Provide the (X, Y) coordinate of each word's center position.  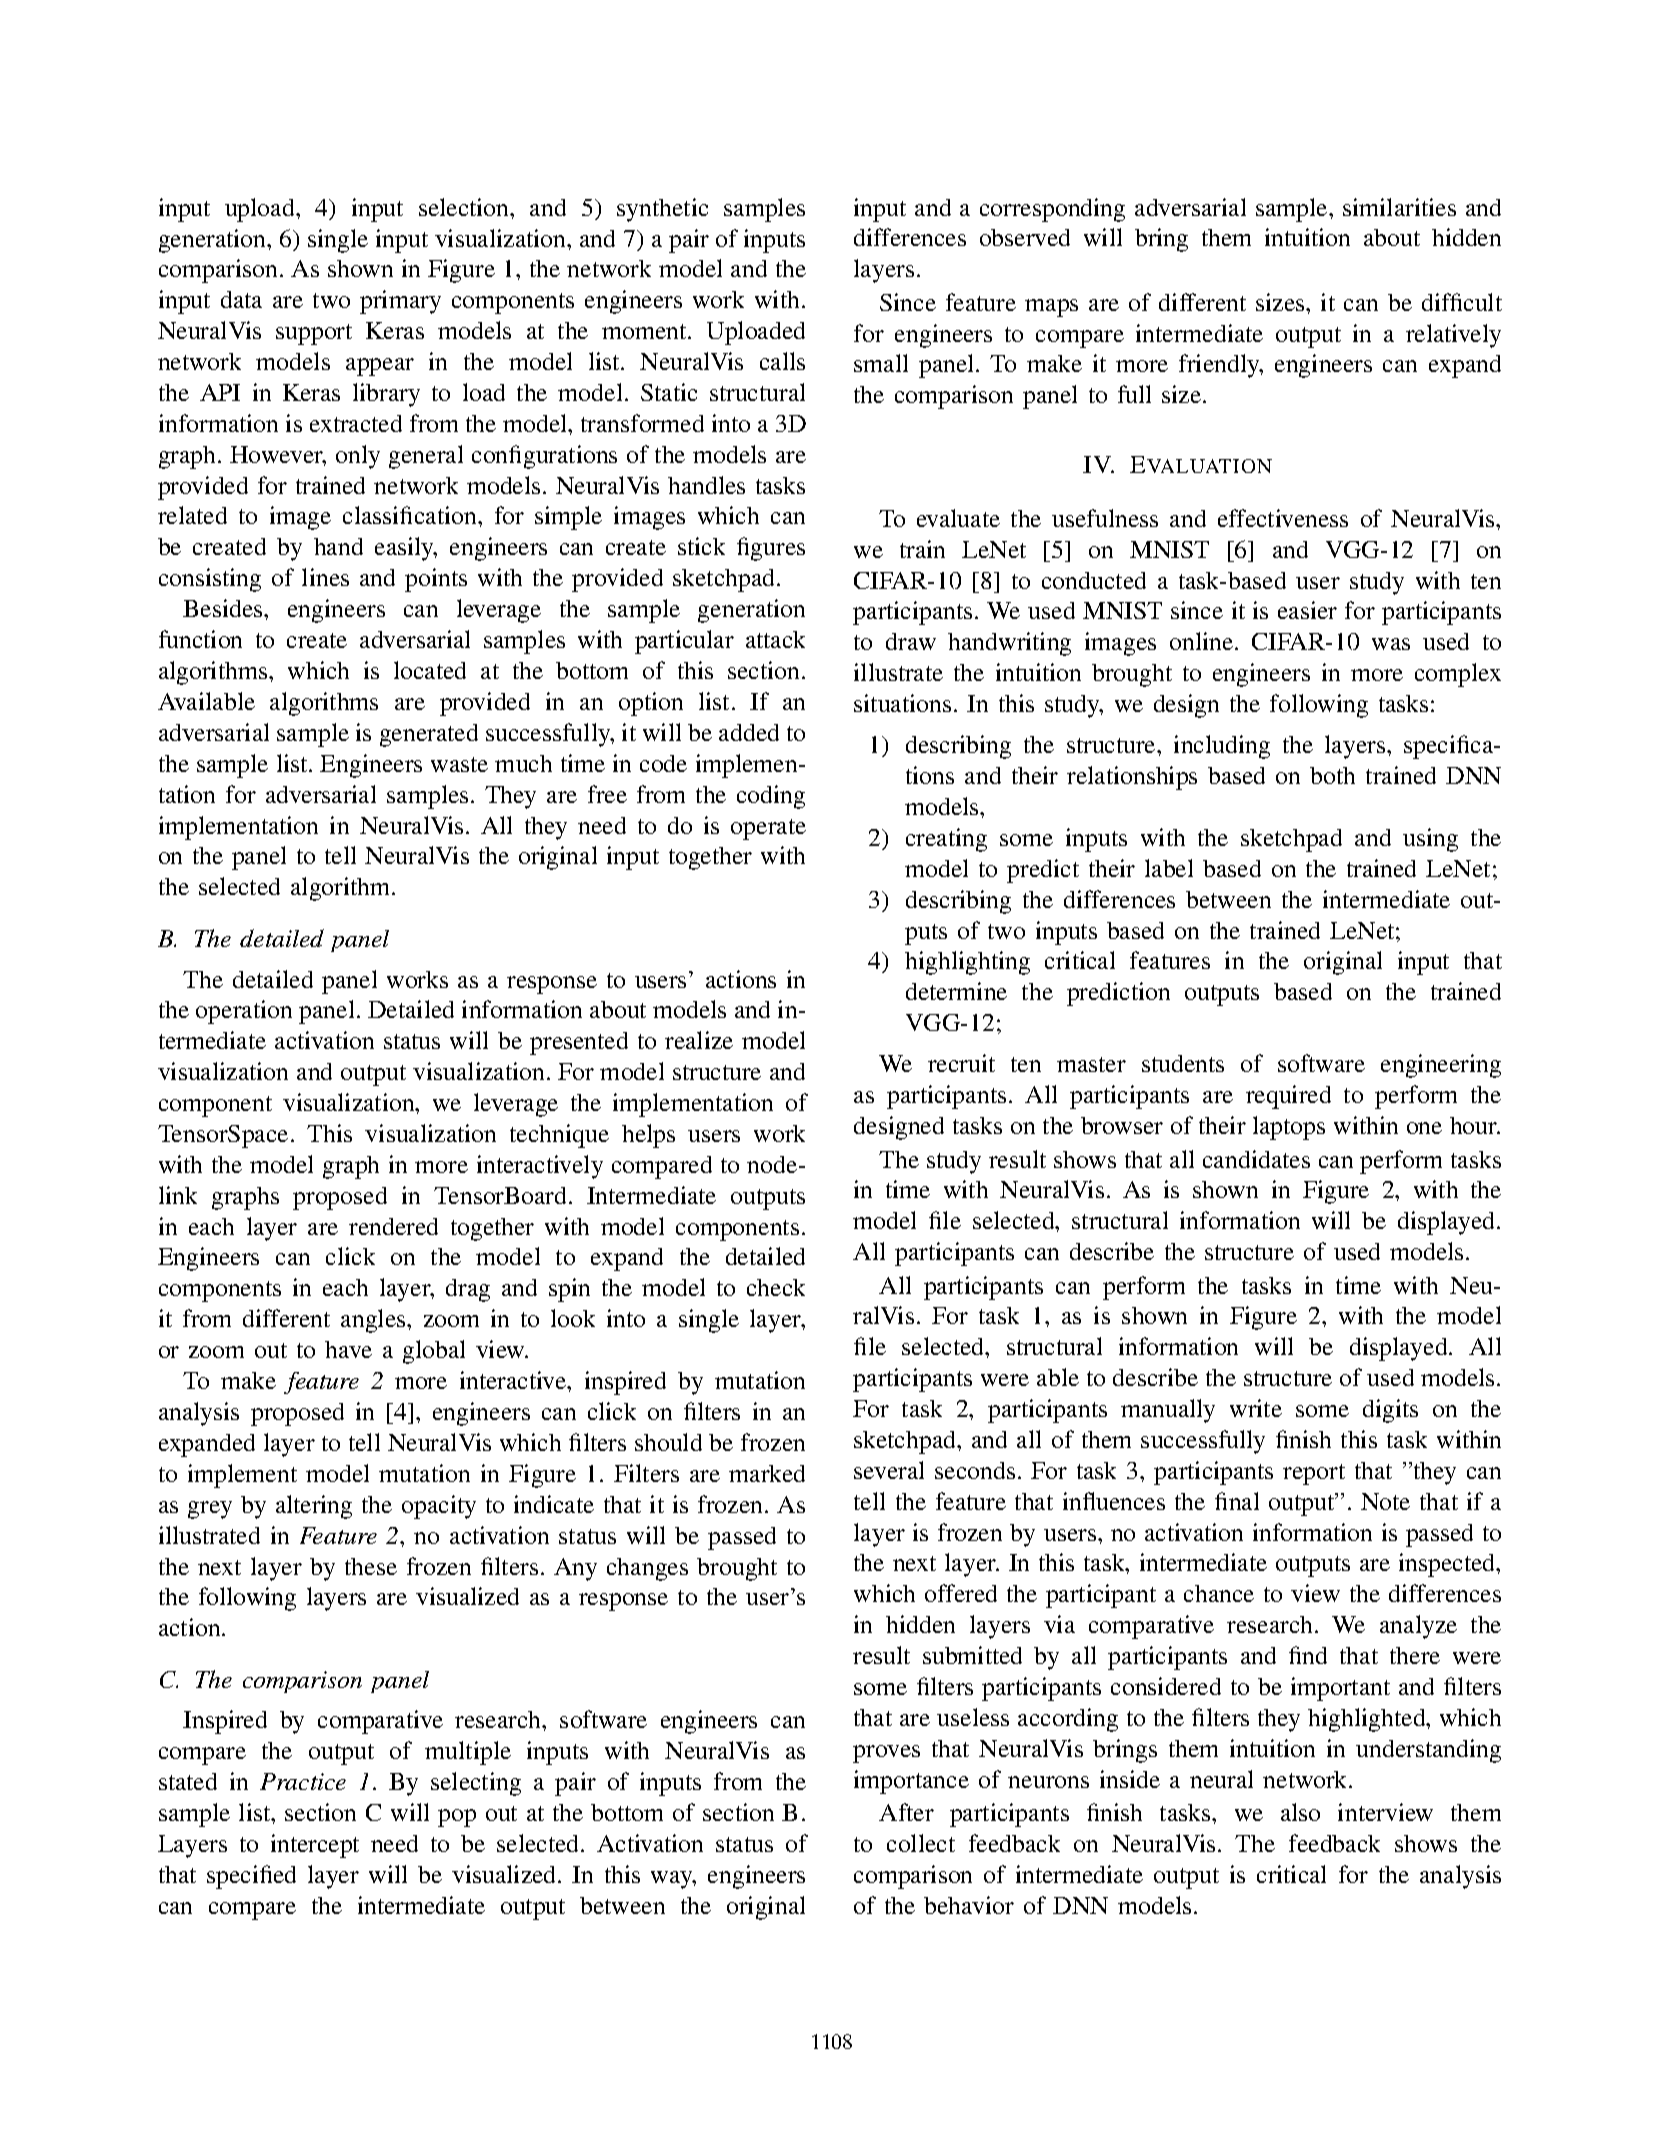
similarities (1399, 207)
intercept (315, 1846)
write (1256, 1408)
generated (429, 735)
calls (782, 361)
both (1332, 775)
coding (771, 797)
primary (400, 302)
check (776, 1287)
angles (374, 1321)
